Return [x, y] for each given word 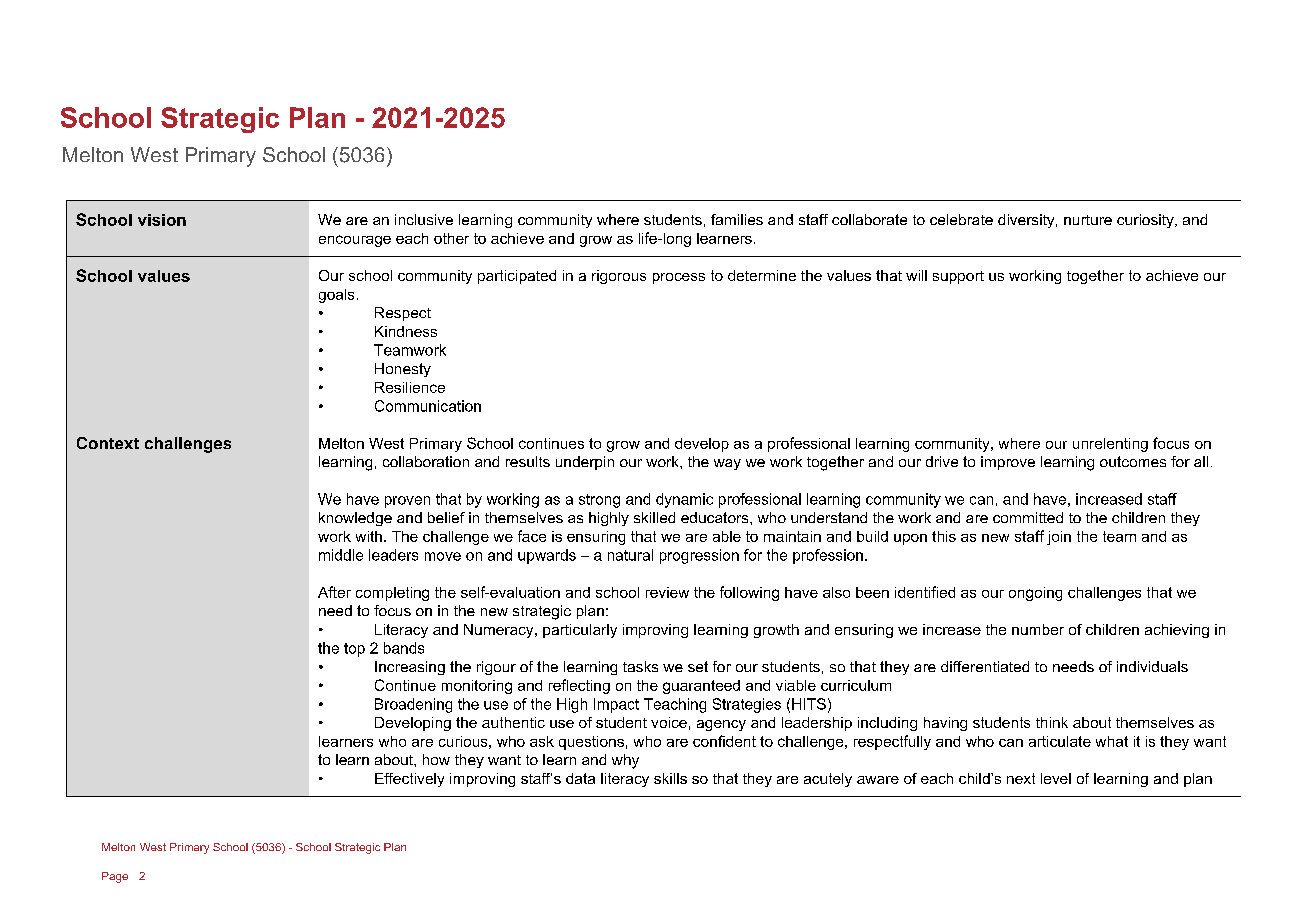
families [737, 219]
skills [670, 778]
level [1056, 778]
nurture [1088, 220]
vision [162, 220]
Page [115, 877]
